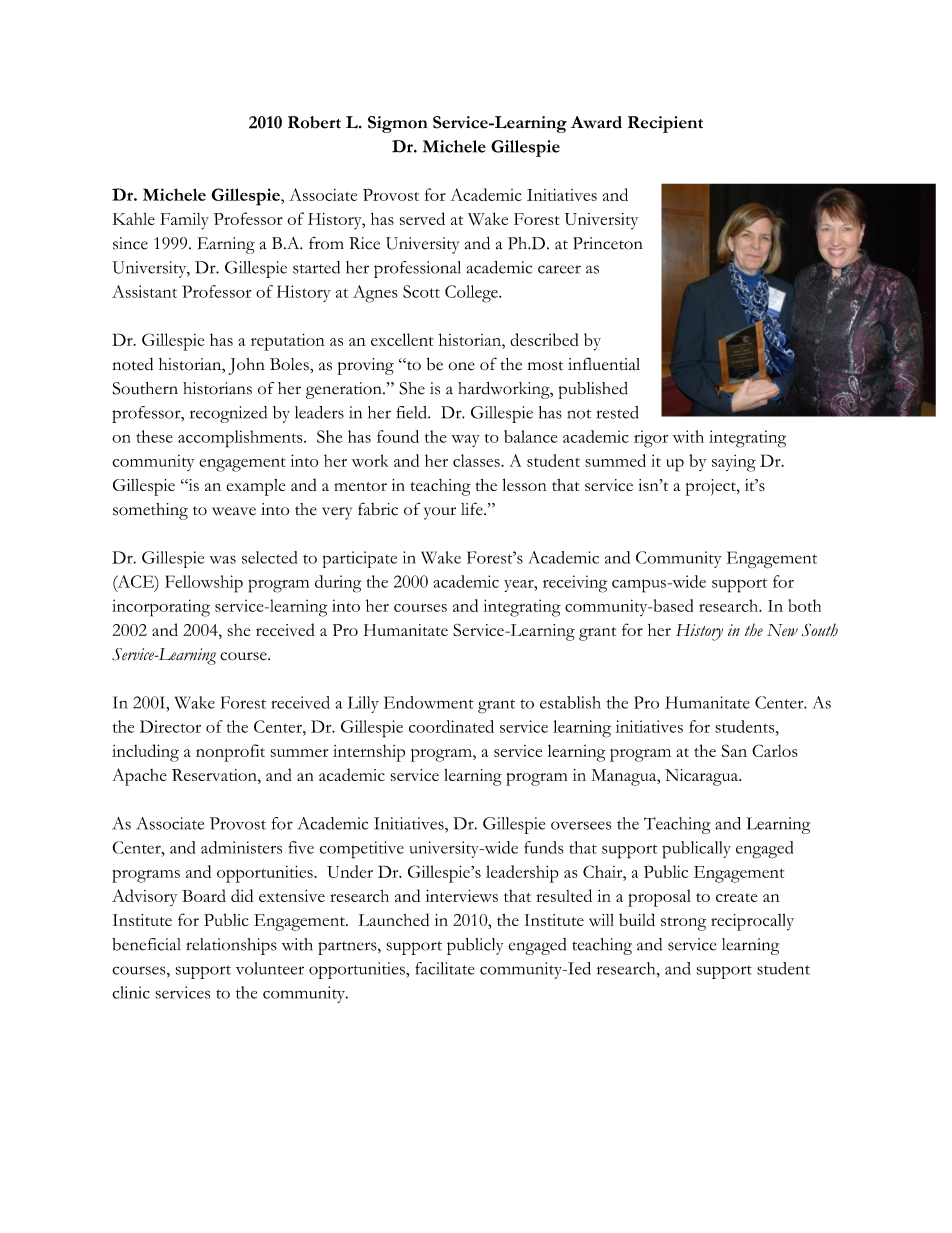  Describe the element at coordinates (444, 968) in the screenshot. I see `facilitate` at that location.
